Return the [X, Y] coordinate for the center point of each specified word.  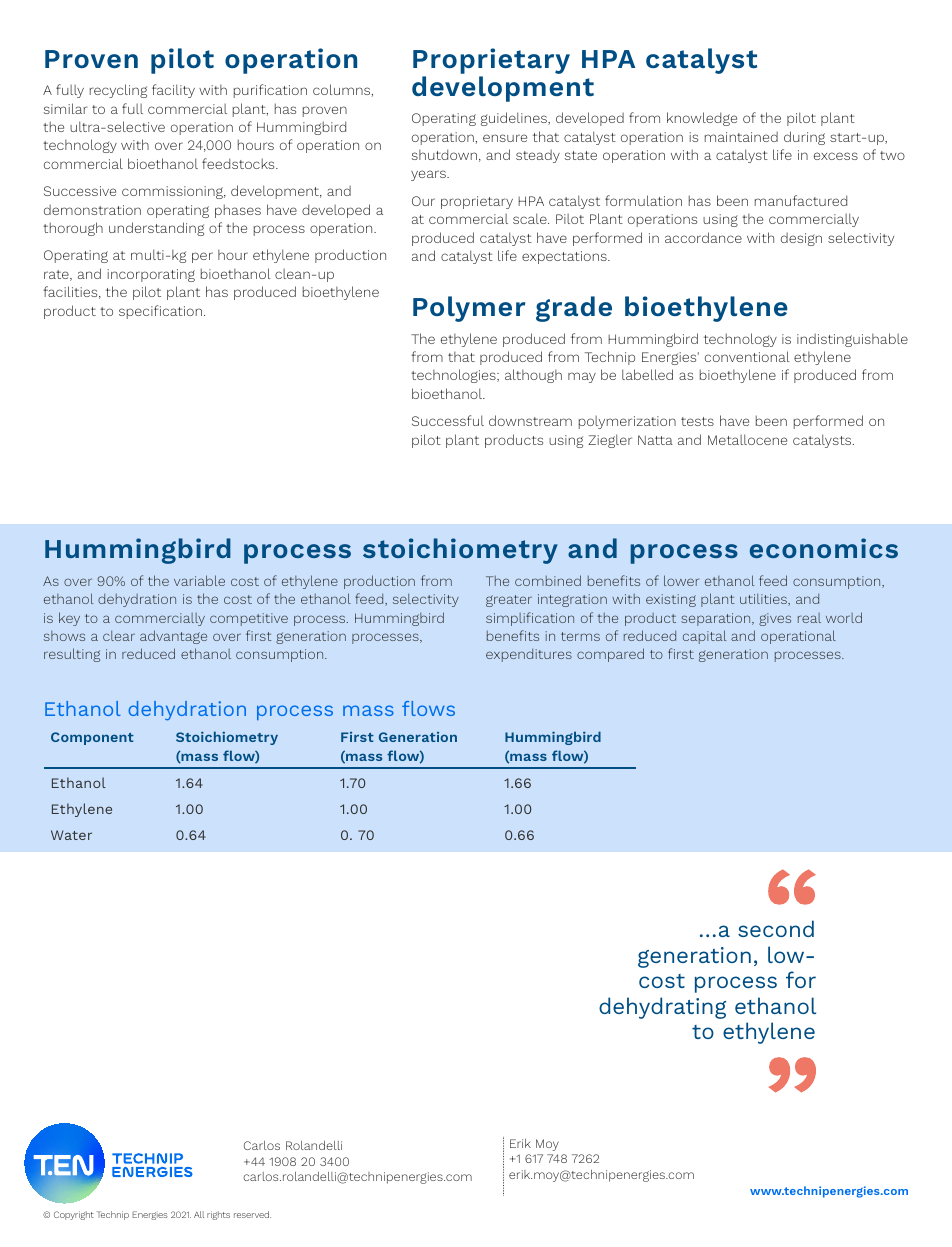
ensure [505, 138]
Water [71, 835]
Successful [448, 420]
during [804, 138]
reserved [252, 1214]
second [776, 928]
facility [173, 91]
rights [218, 1215]
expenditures [529, 655]
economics [824, 548]
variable [199, 580]
